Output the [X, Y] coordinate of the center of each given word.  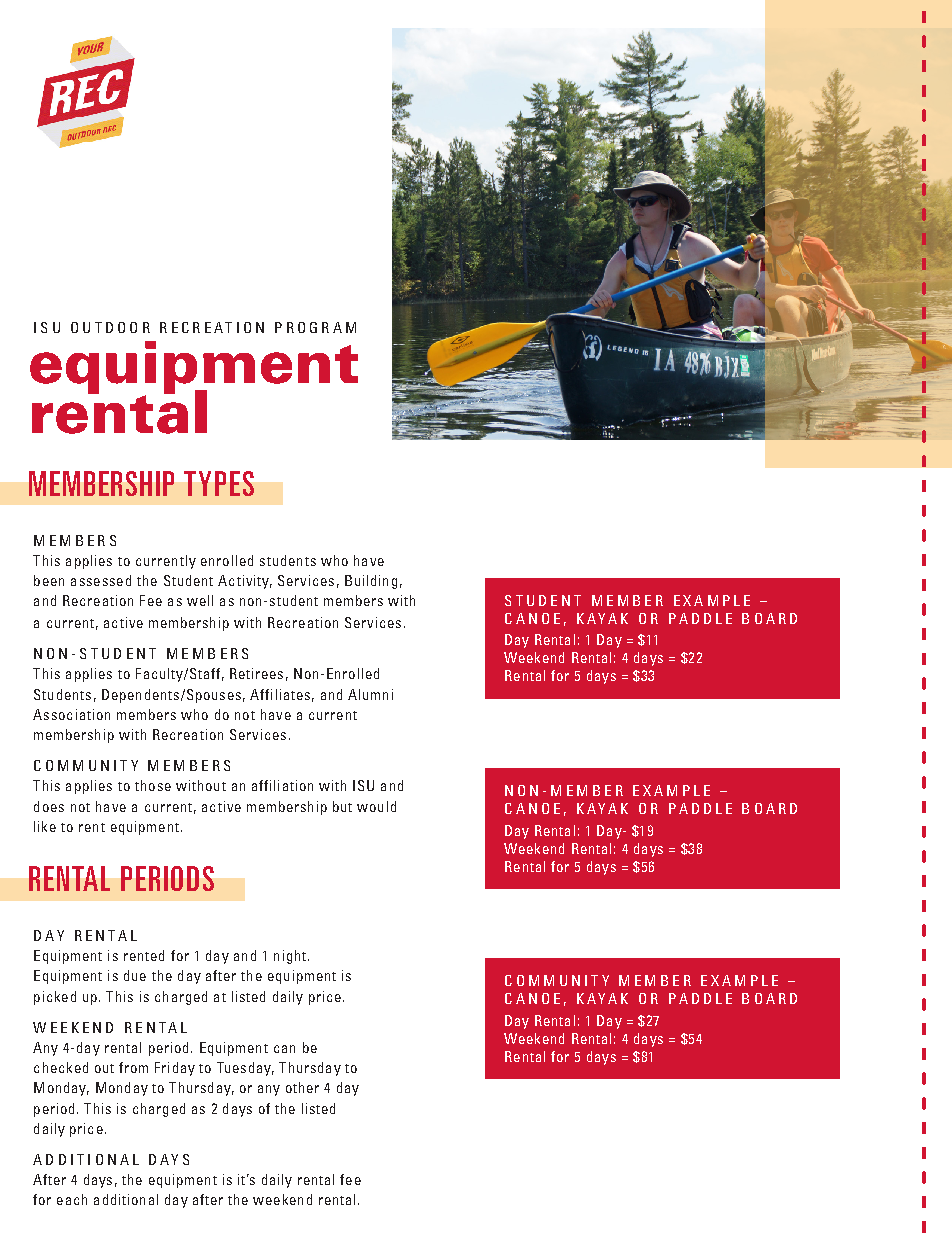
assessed [101, 580]
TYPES [219, 483]
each [72, 1199]
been [49, 580]
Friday [175, 1069]
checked [61, 1067]
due [135, 975]
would [376, 806]
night [291, 957]
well [200, 600]
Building [371, 582]
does [49, 806]
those [153, 785]
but [342, 806]
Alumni [370, 694]
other [302, 1087]
